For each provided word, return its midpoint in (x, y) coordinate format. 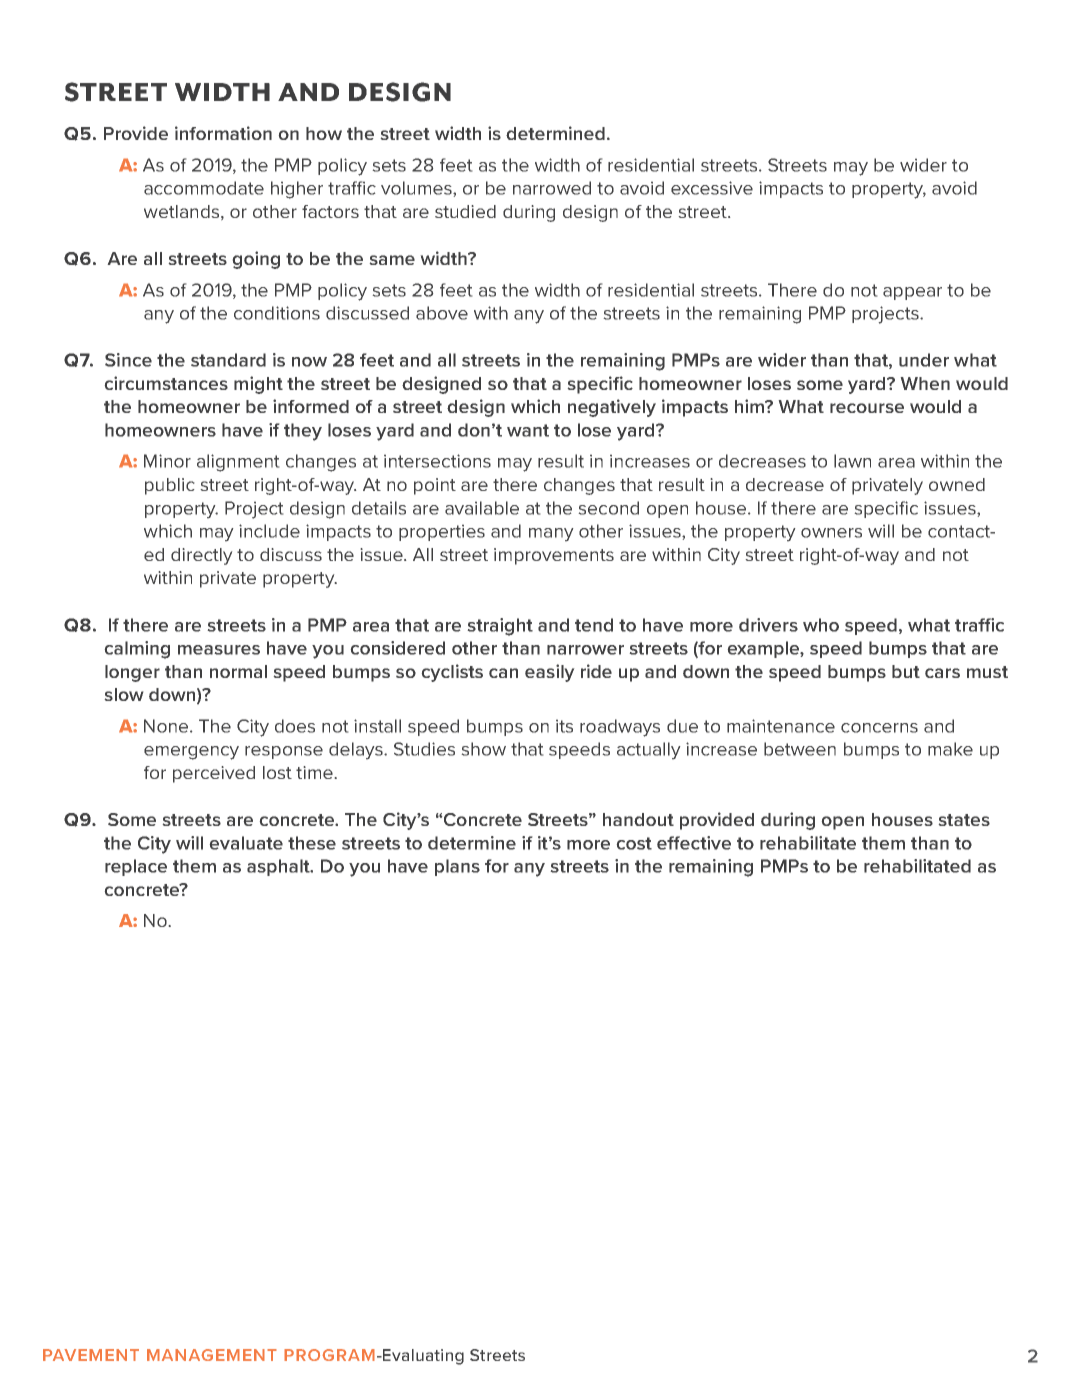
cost (634, 843)
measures (219, 650)
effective (694, 843)
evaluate (246, 843)
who (821, 625)
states (964, 820)
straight (500, 627)
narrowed (552, 188)
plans (457, 867)
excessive (712, 188)
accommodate (204, 188)
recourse (867, 408)
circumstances (166, 383)
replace (136, 867)
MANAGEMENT (212, 1355)
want (528, 430)
